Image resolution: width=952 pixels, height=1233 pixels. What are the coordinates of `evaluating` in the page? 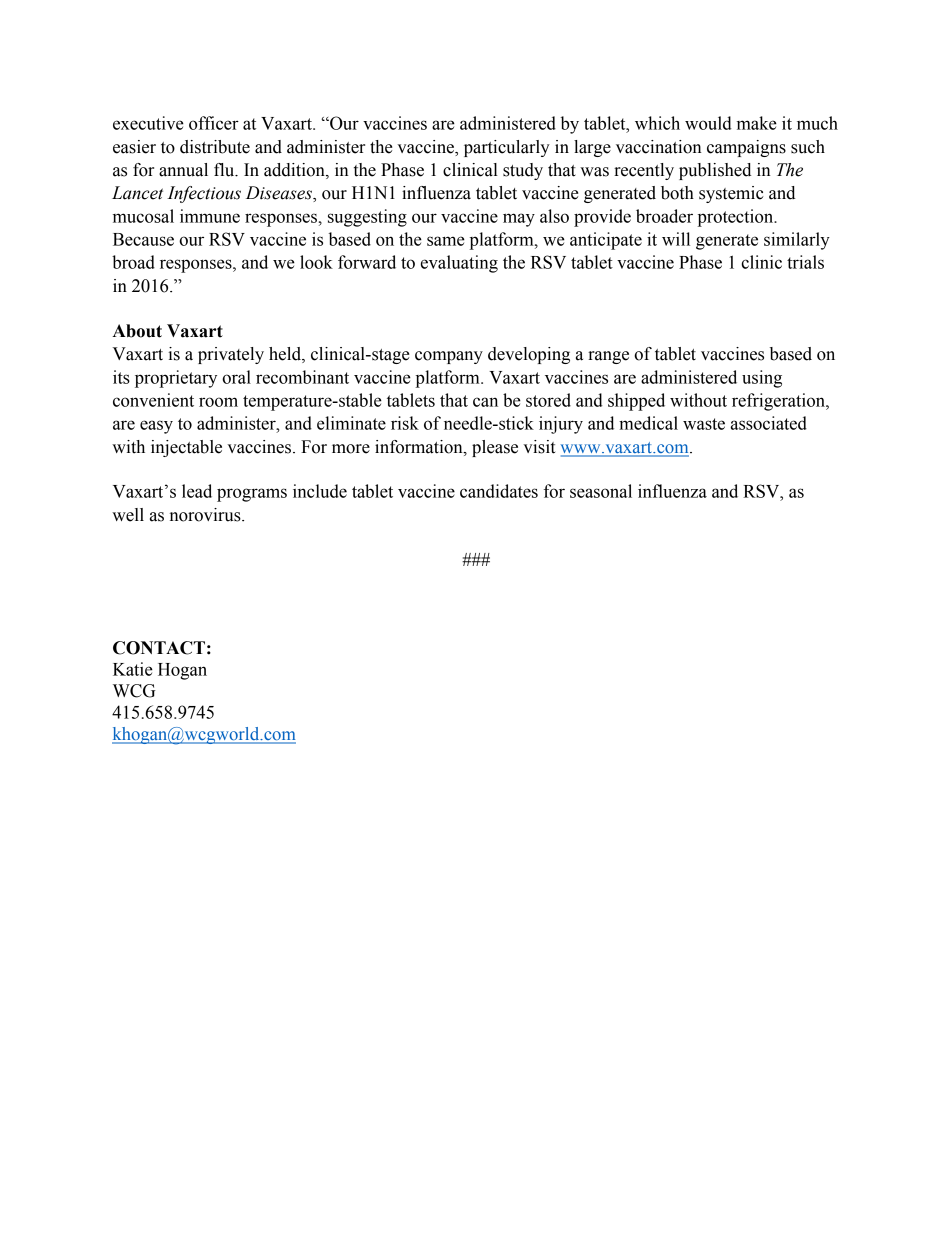 It's located at (459, 264).
